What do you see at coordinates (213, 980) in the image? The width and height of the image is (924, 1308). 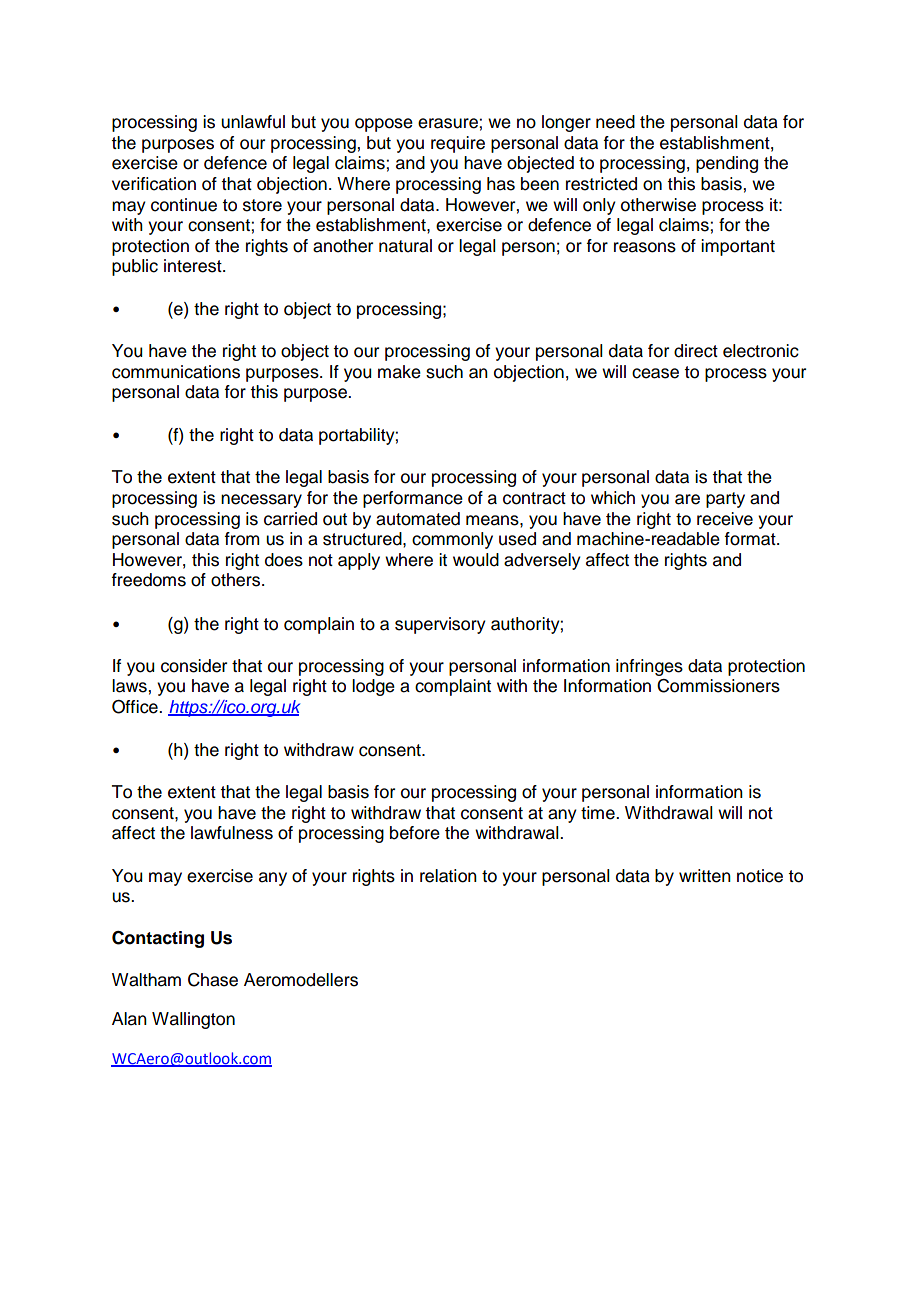 I see `Chase` at bounding box center [213, 980].
